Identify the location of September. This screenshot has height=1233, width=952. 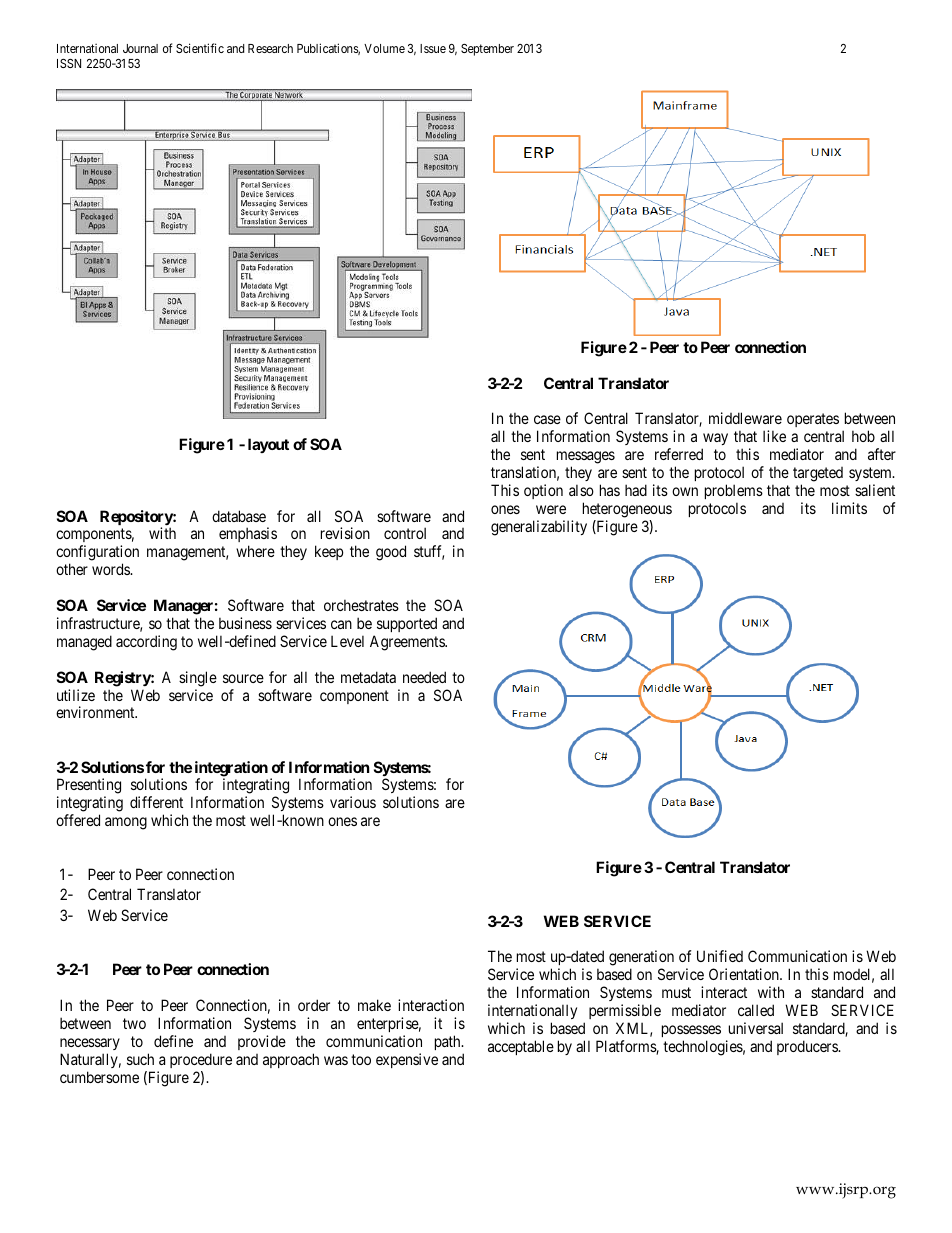
(487, 50).
